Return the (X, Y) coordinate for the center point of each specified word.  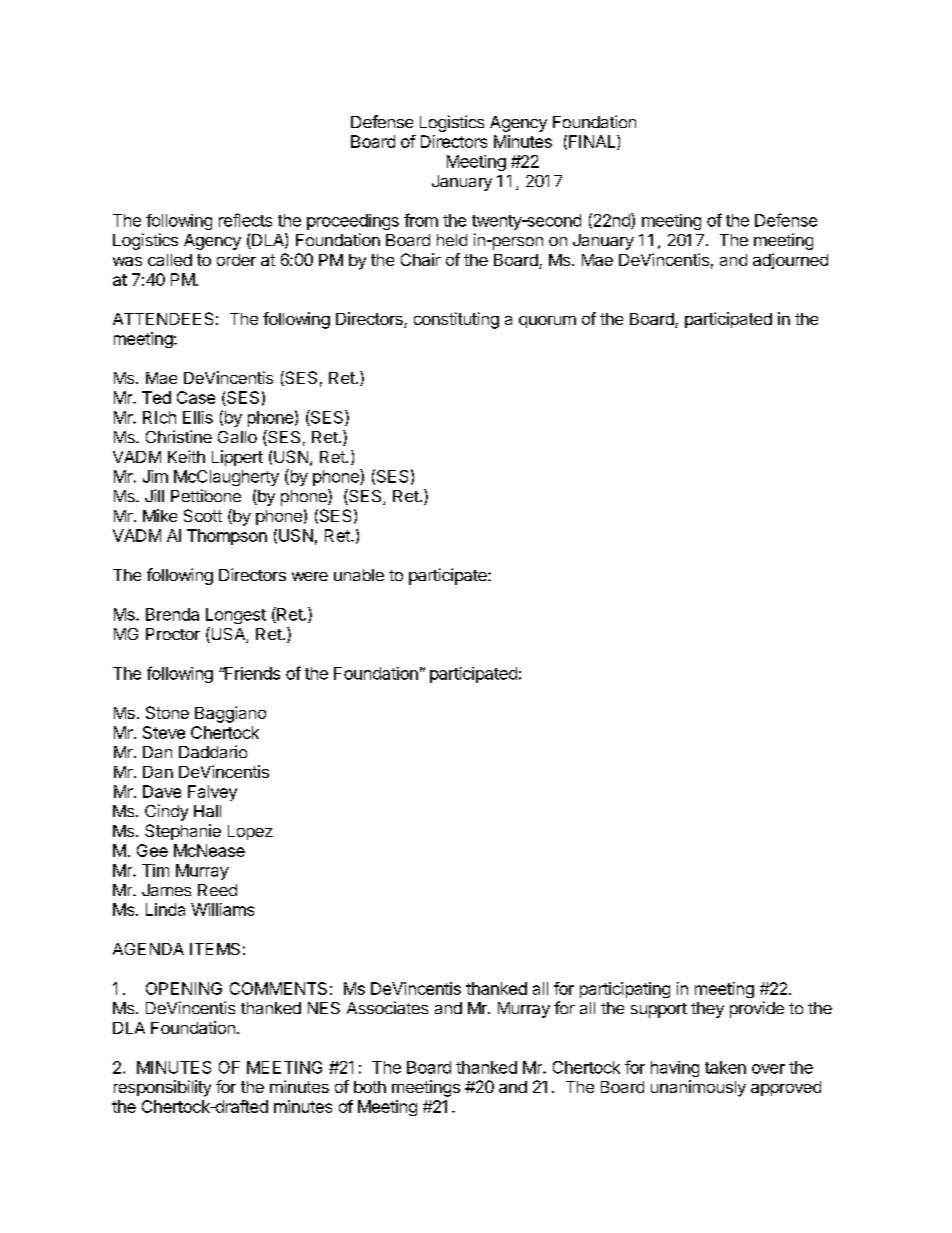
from (421, 220)
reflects (245, 220)
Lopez (250, 832)
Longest (236, 616)
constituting (456, 320)
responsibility (162, 1088)
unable (359, 575)
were (310, 576)
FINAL (593, 142)
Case (196, 397)
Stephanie (183, 832)
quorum (547, 322)
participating (625, 990)
